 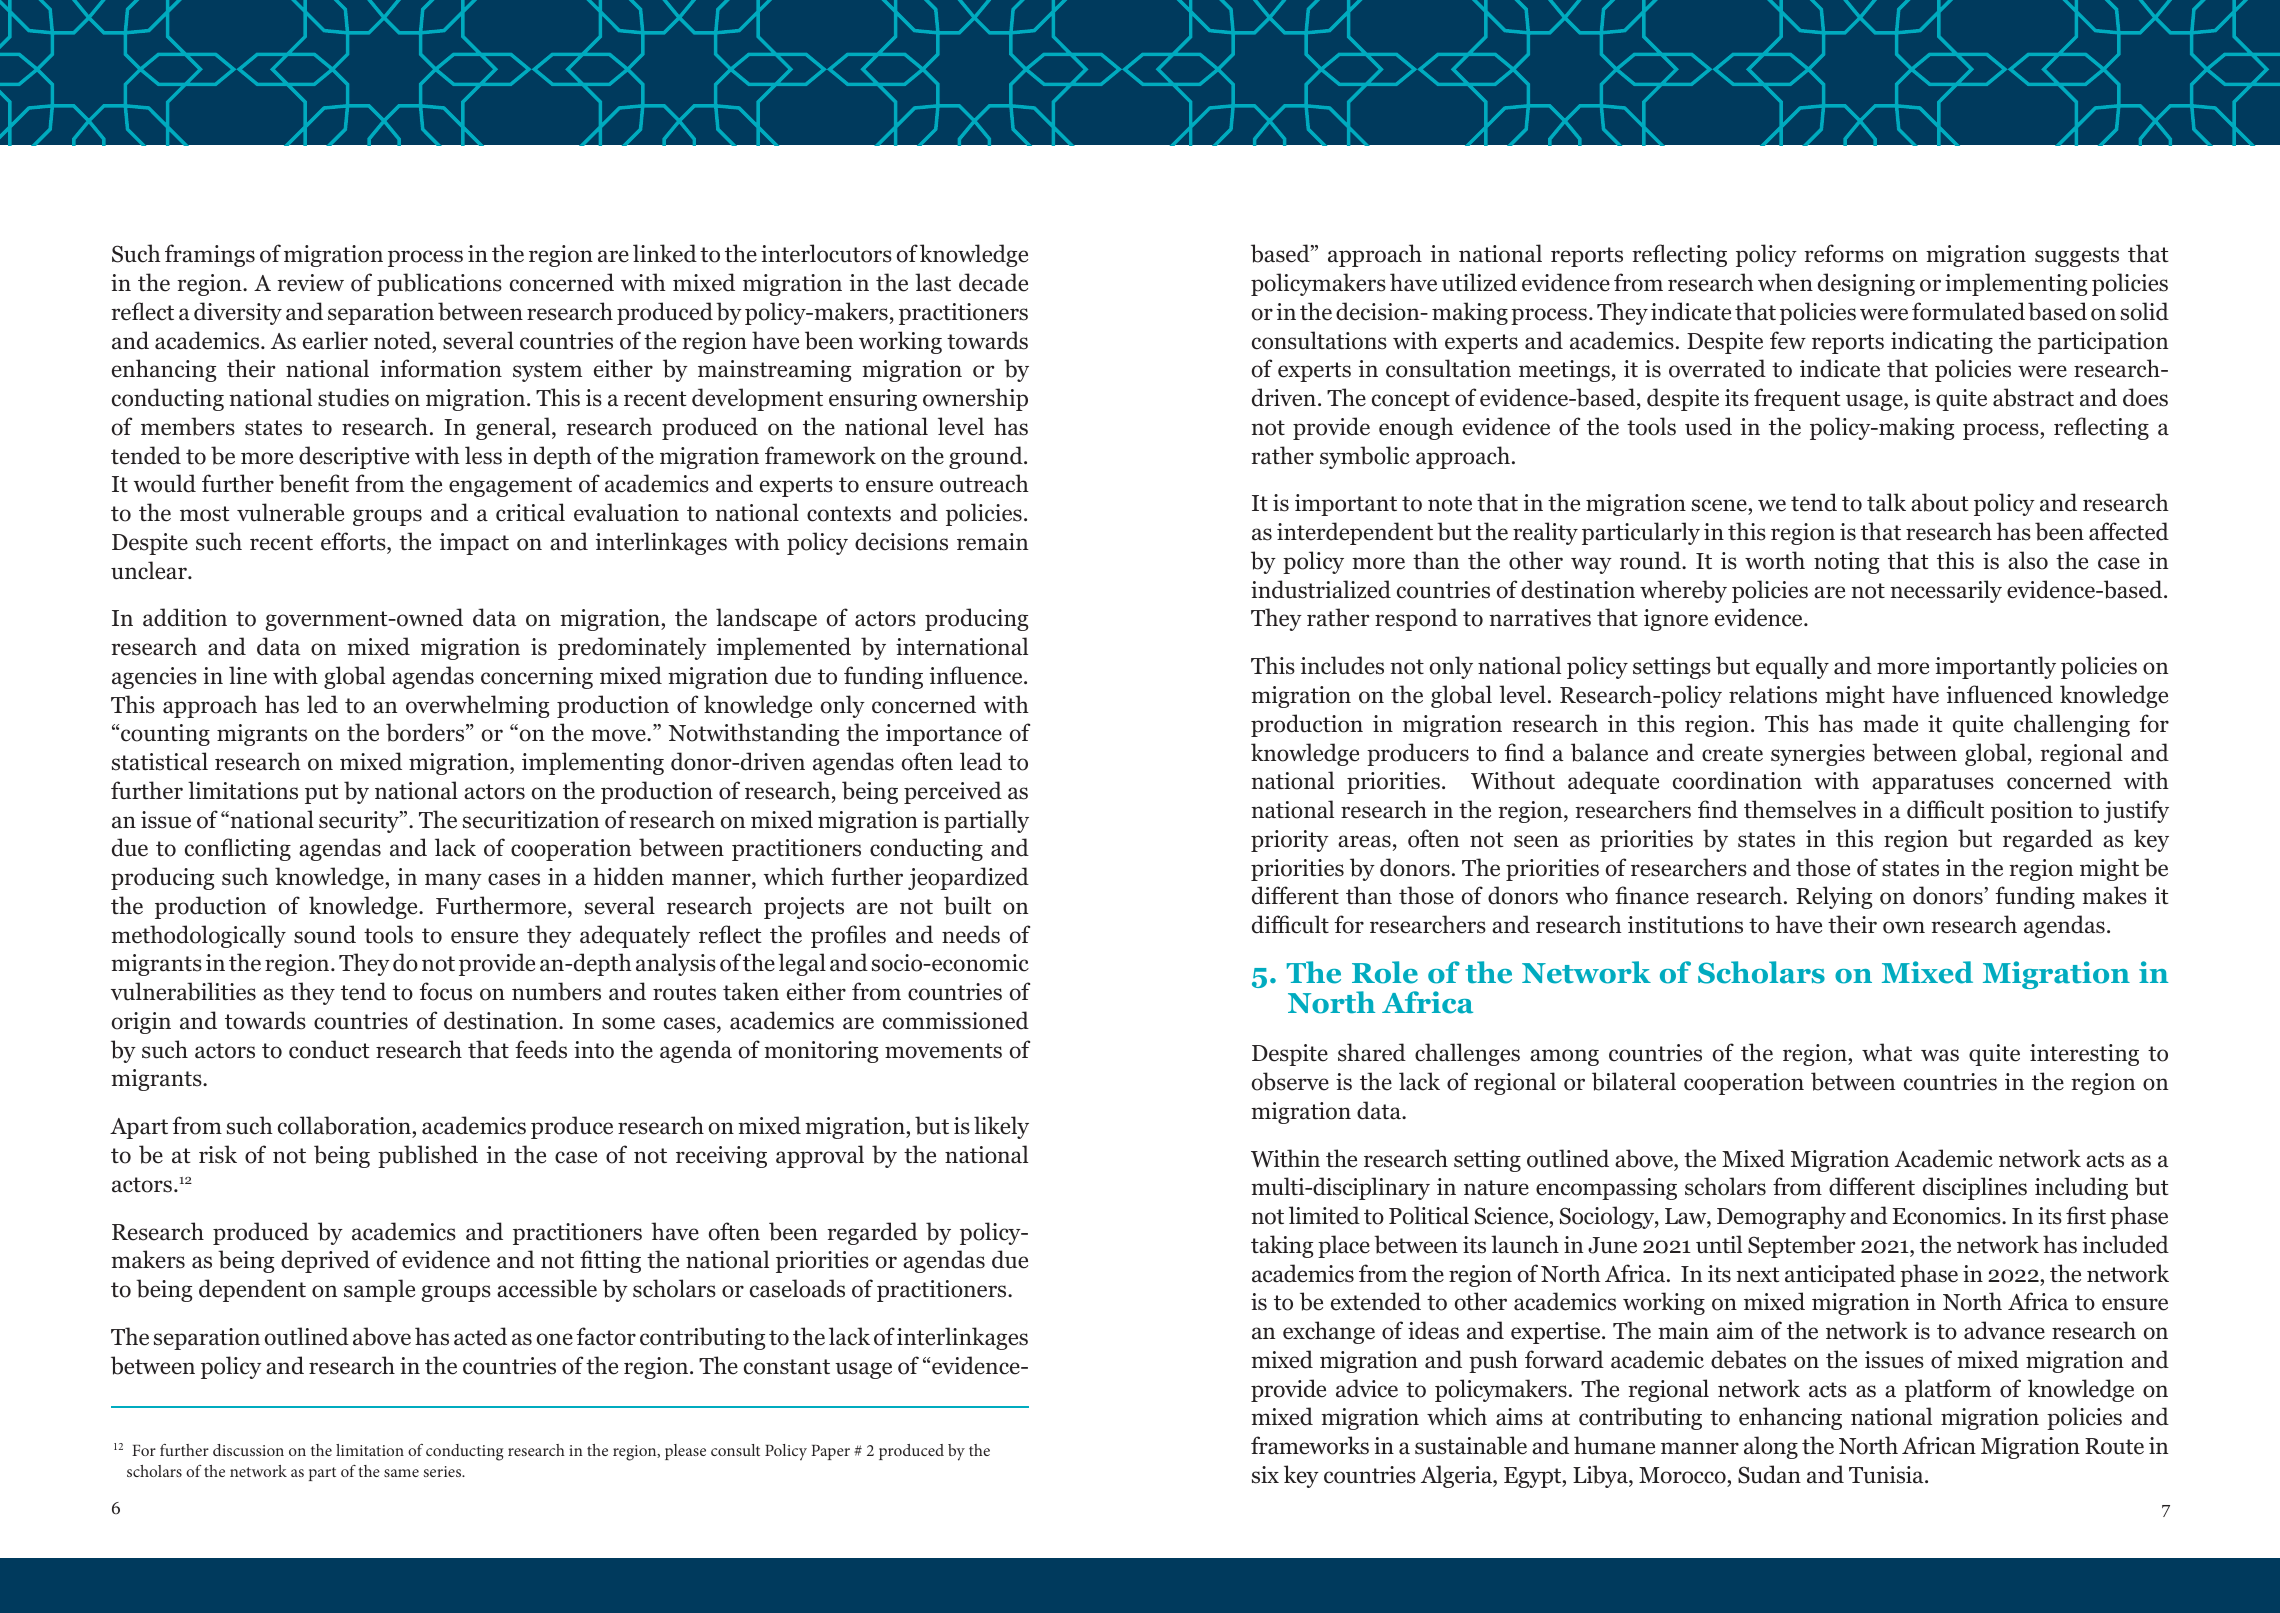 What do you see at coordinates (1887, 1052) in the page?
I see `what` at bounding box center [1887, 1052].
